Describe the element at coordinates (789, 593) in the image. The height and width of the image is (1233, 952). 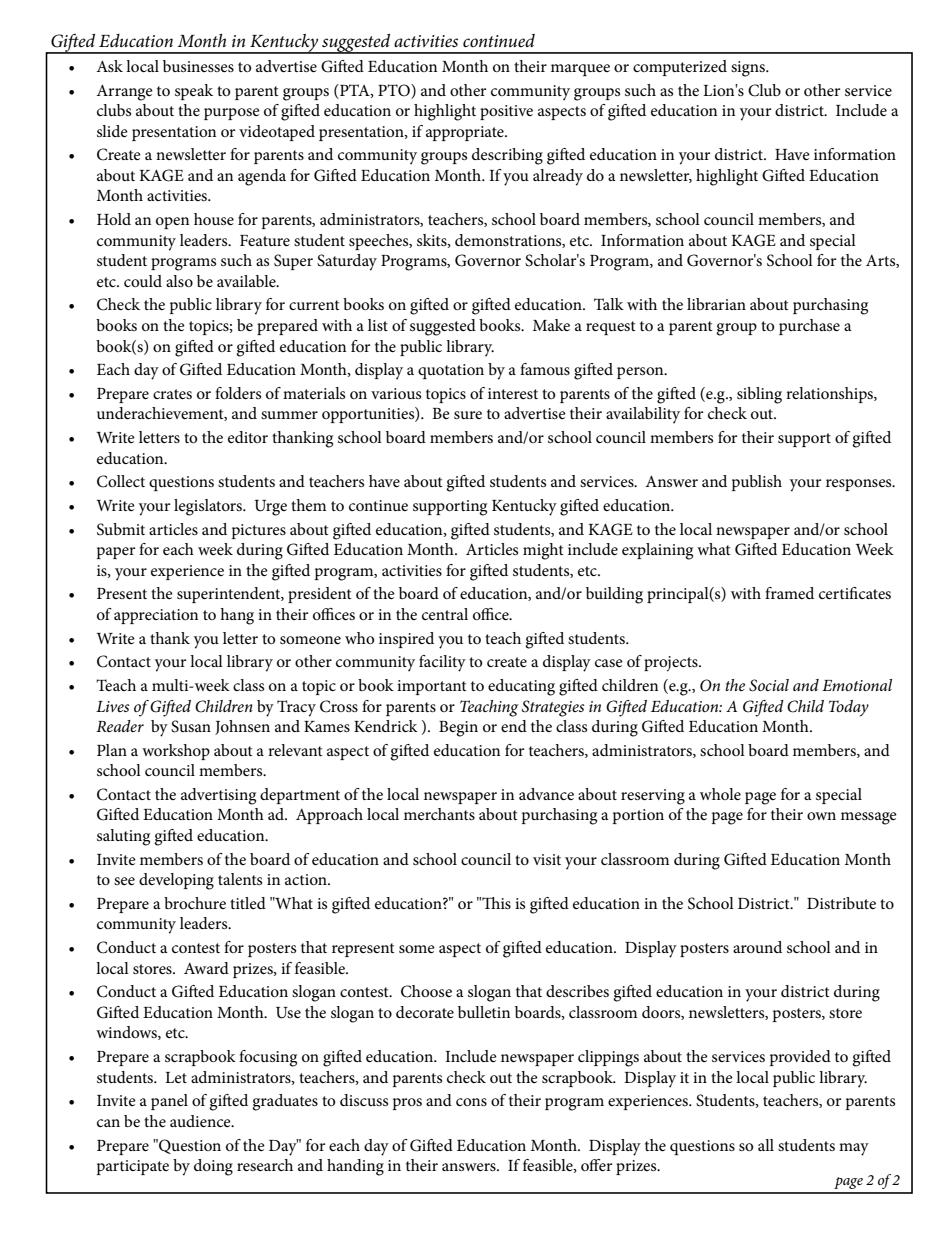
I see `framed` at that location.
